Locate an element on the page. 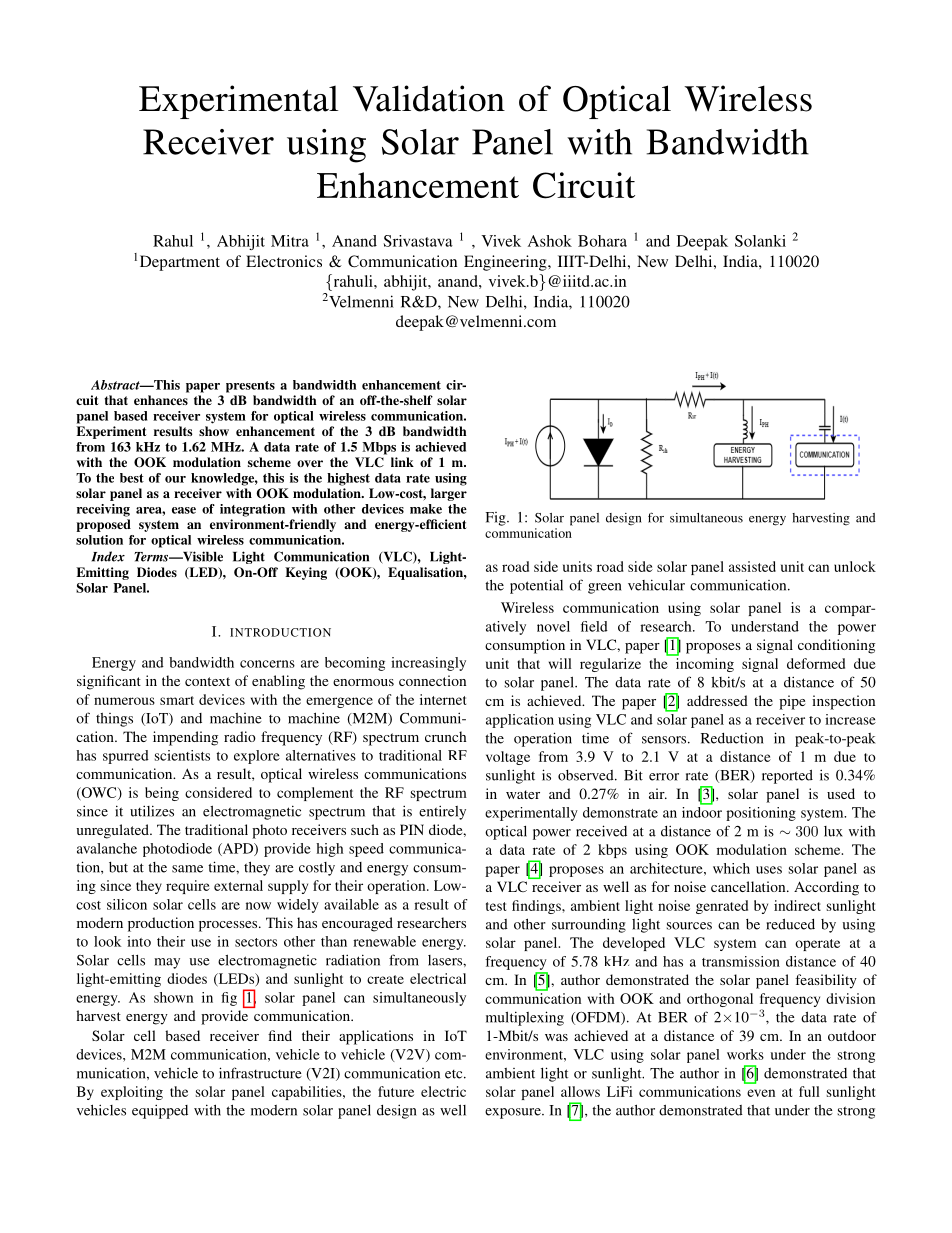 Image resolution: width=952 pixels, height=1233 pixels. utilizes is located at coordinates (152, 811).
